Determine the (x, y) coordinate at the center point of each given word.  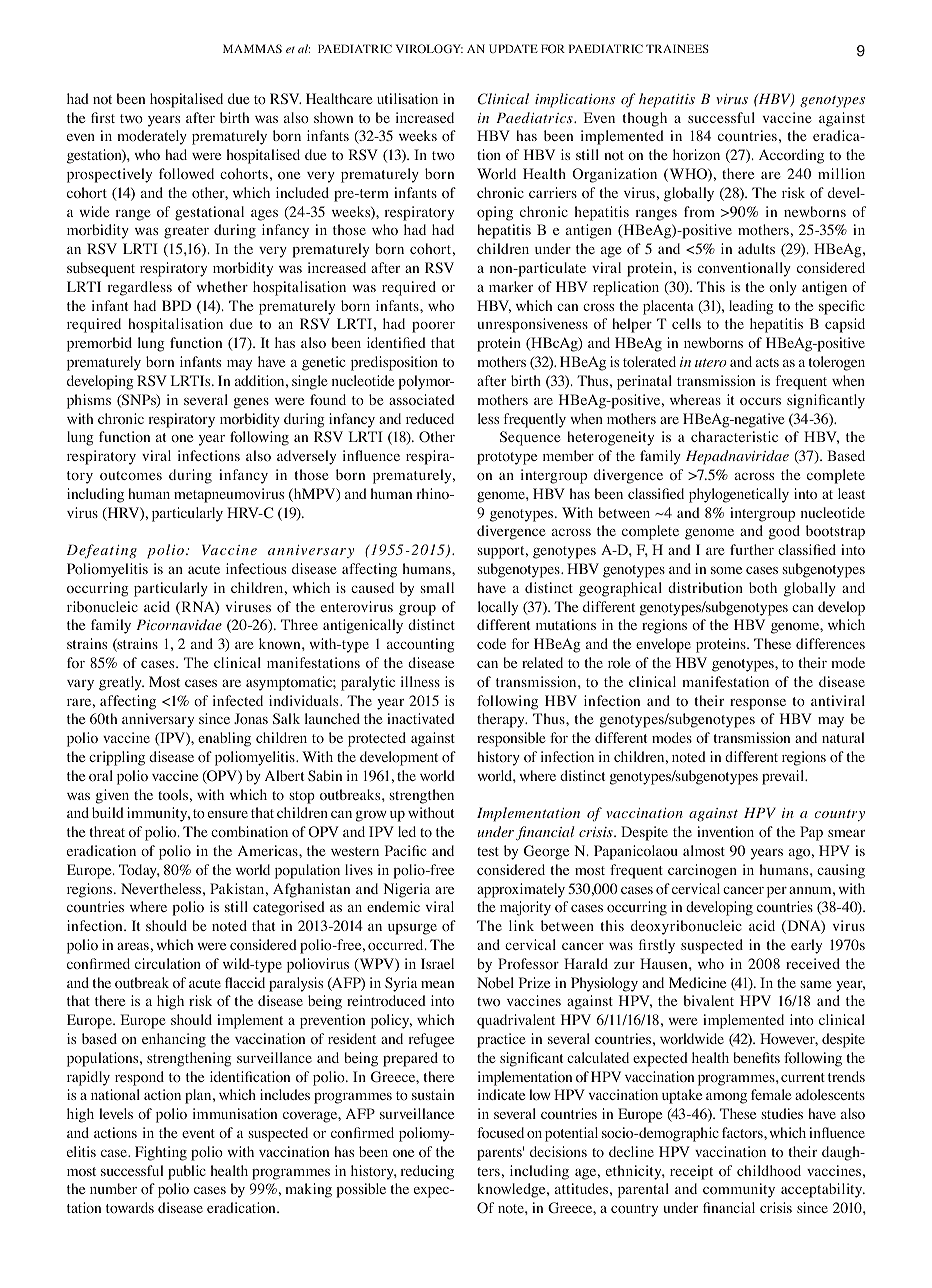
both (763, 587)
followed (186, 174)
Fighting (161, 1153)
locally (498, 608)
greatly (121, 683)
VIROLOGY (429, 48)
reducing (427, 1172)
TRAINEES (677, 48)
